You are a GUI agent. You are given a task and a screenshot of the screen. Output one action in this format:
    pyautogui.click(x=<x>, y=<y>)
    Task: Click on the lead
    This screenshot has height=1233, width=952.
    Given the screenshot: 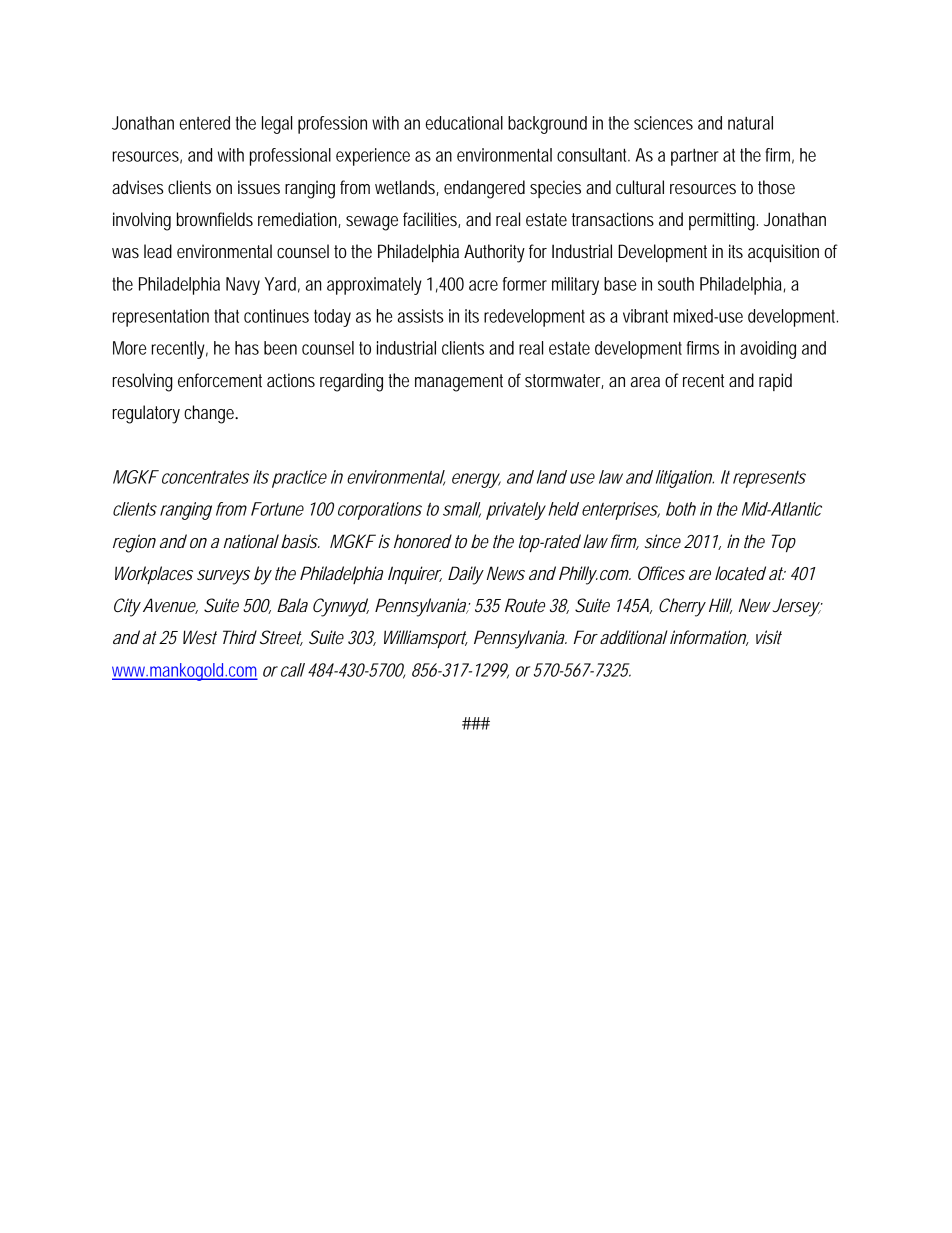 What is the action you would take?
    pyautogui.click(x=158, y=251)
